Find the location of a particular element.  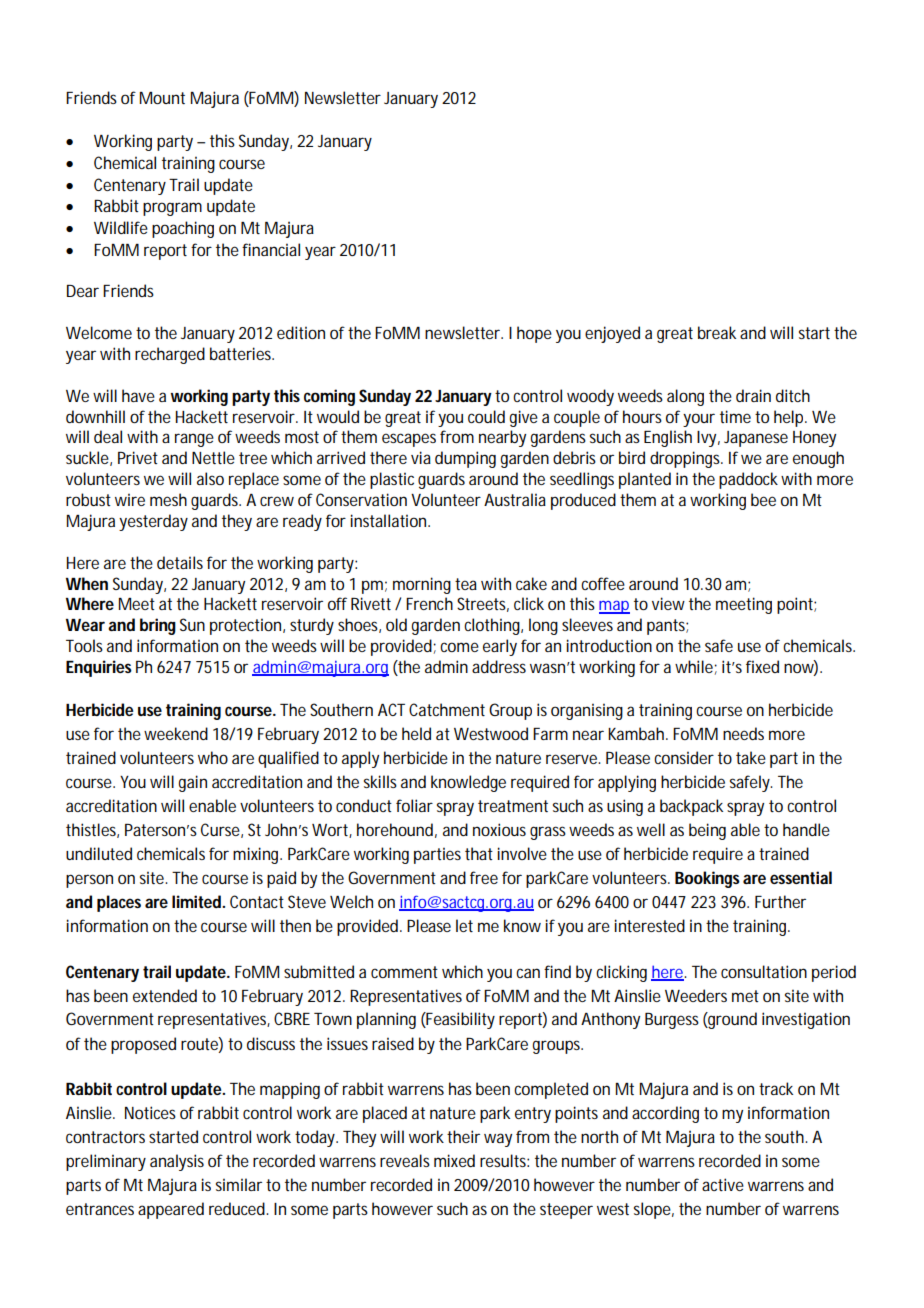

break is located at coordinates (717, 332).
